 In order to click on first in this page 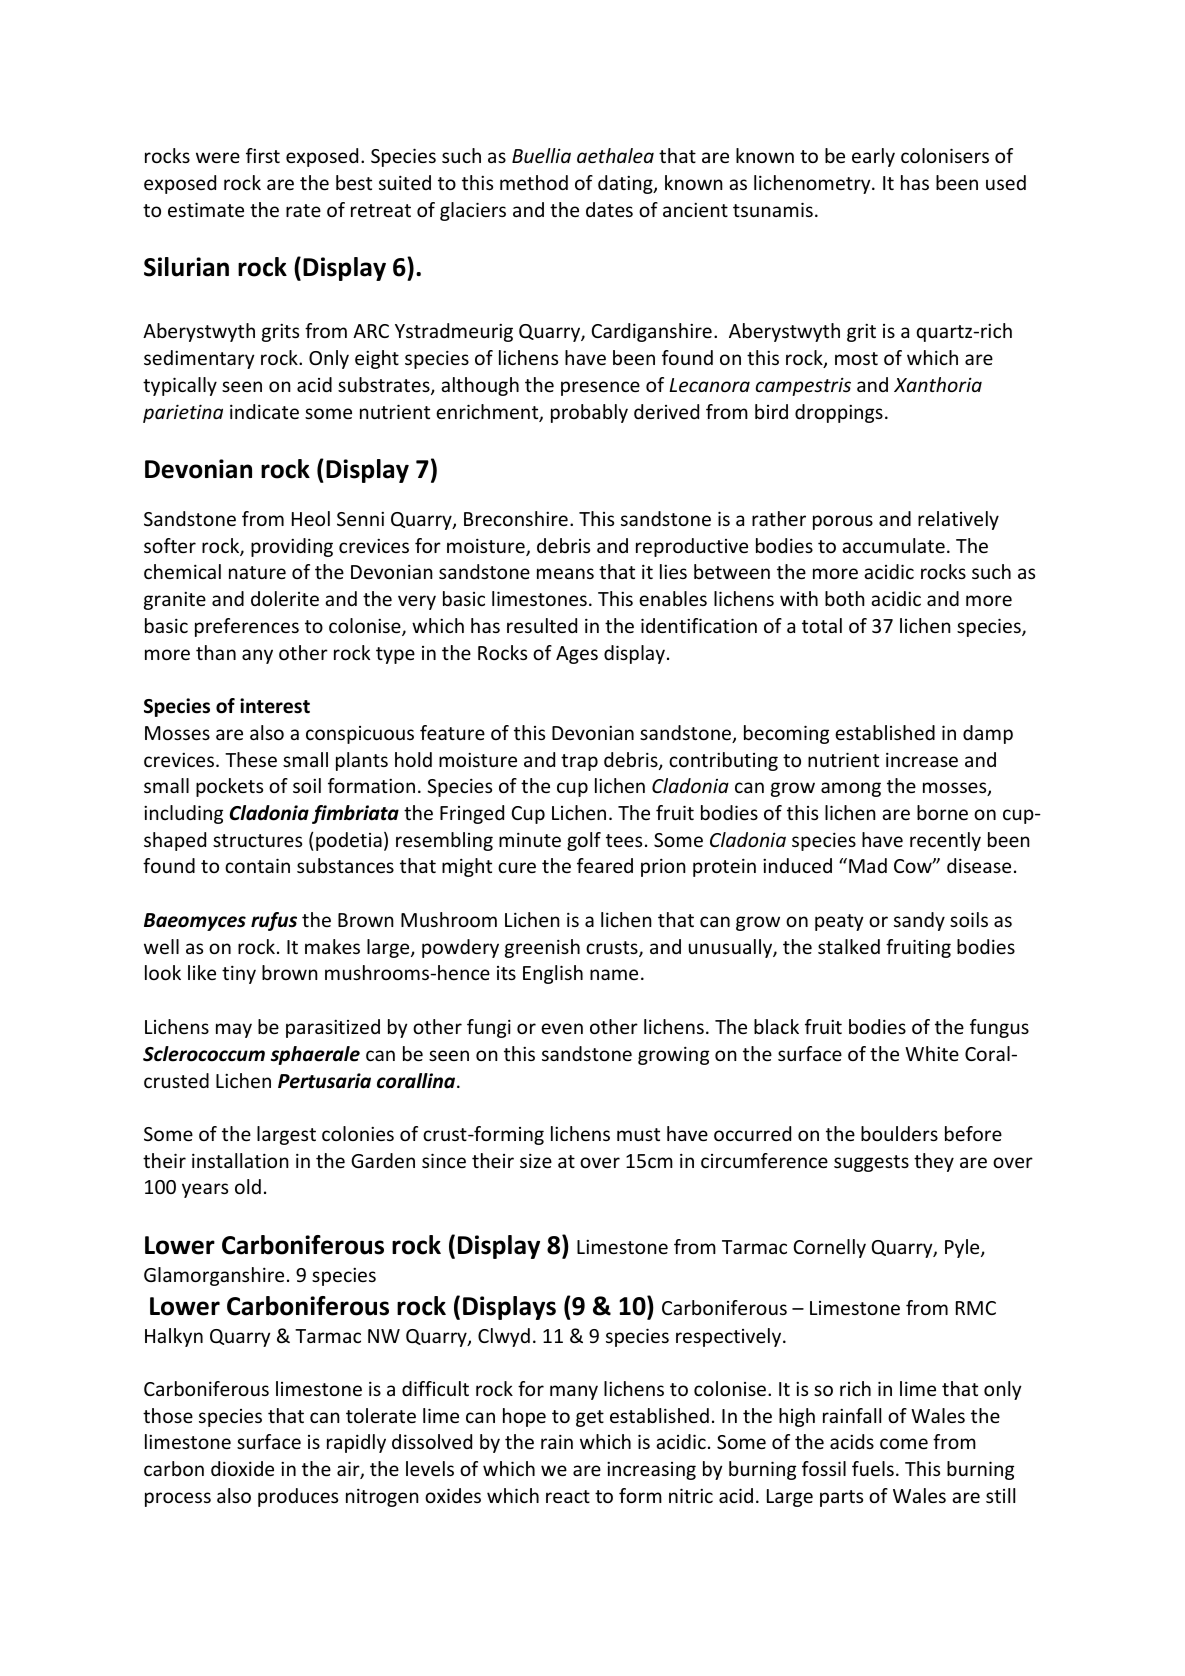, I will do `click(263, 155)`.
